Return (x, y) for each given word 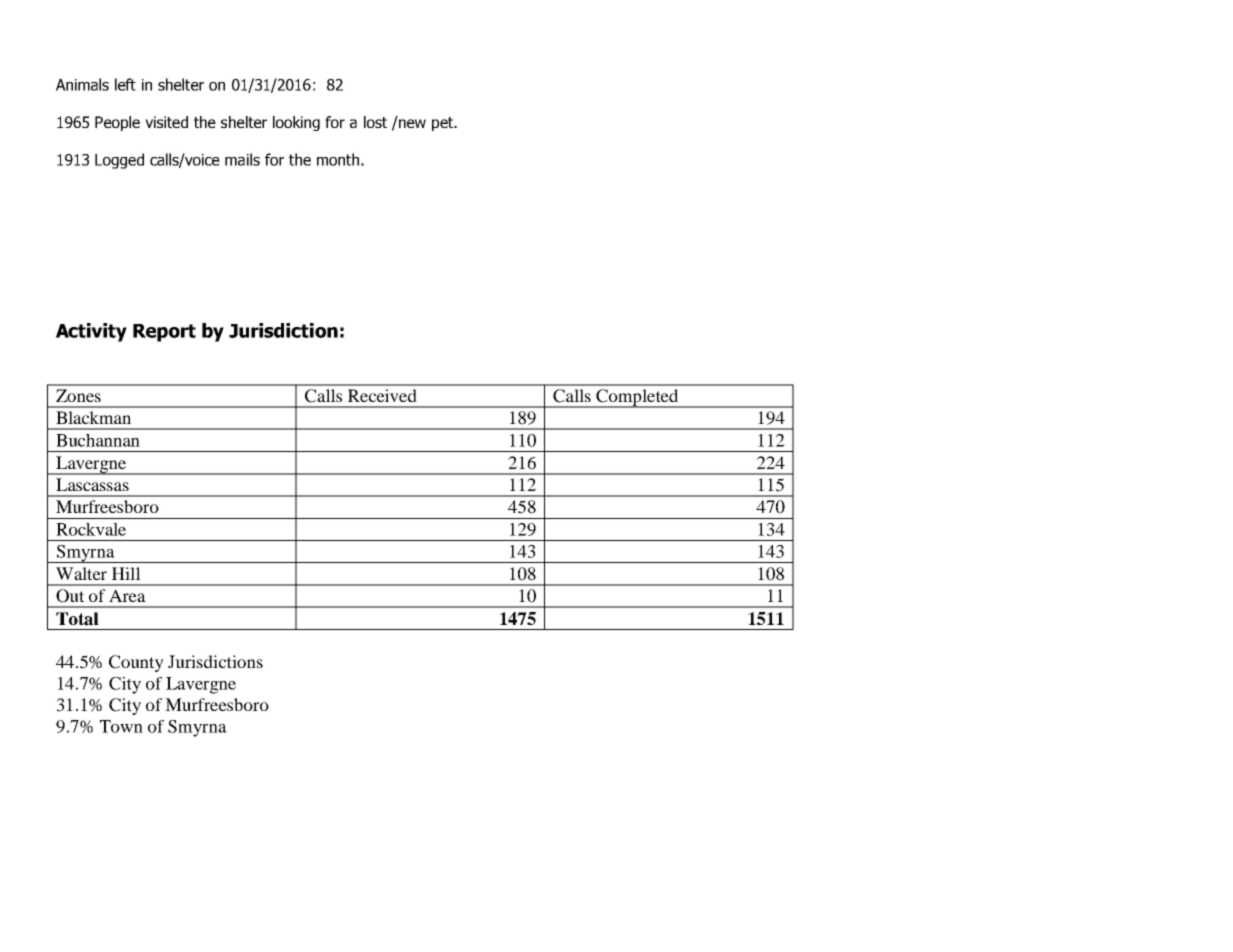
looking (296, 123)
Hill (126, 573)
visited (166, 122)
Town (121, 726)
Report (164, 333)
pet (444, 124)
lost (375, 122)
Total (77, 619)
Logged (119, 161)
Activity (91, 332)
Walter (81, 573)
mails (242, 159)
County (136, 663)
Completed (637, 398)
